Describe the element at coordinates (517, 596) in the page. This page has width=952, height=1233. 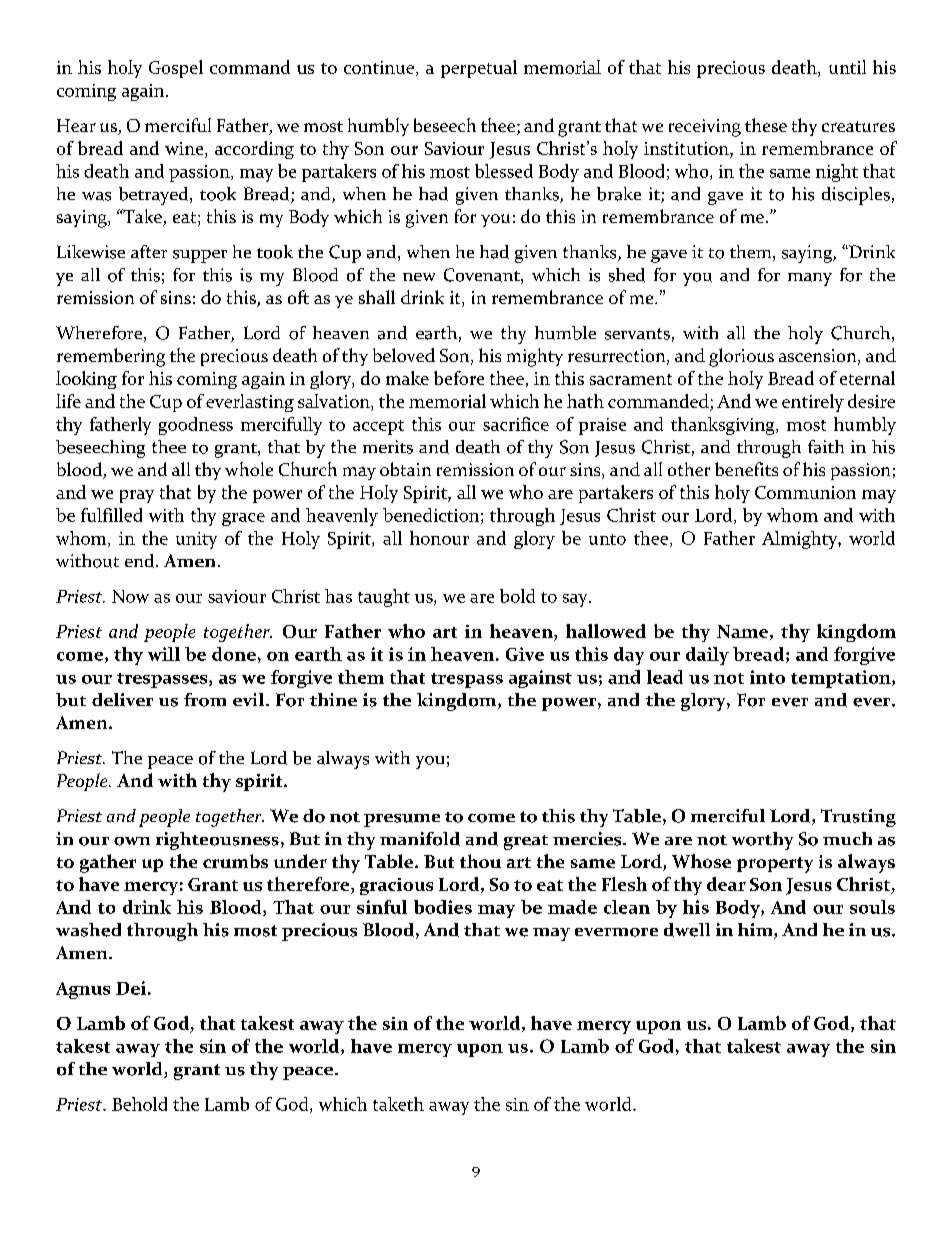
I see `bold` at that location.
